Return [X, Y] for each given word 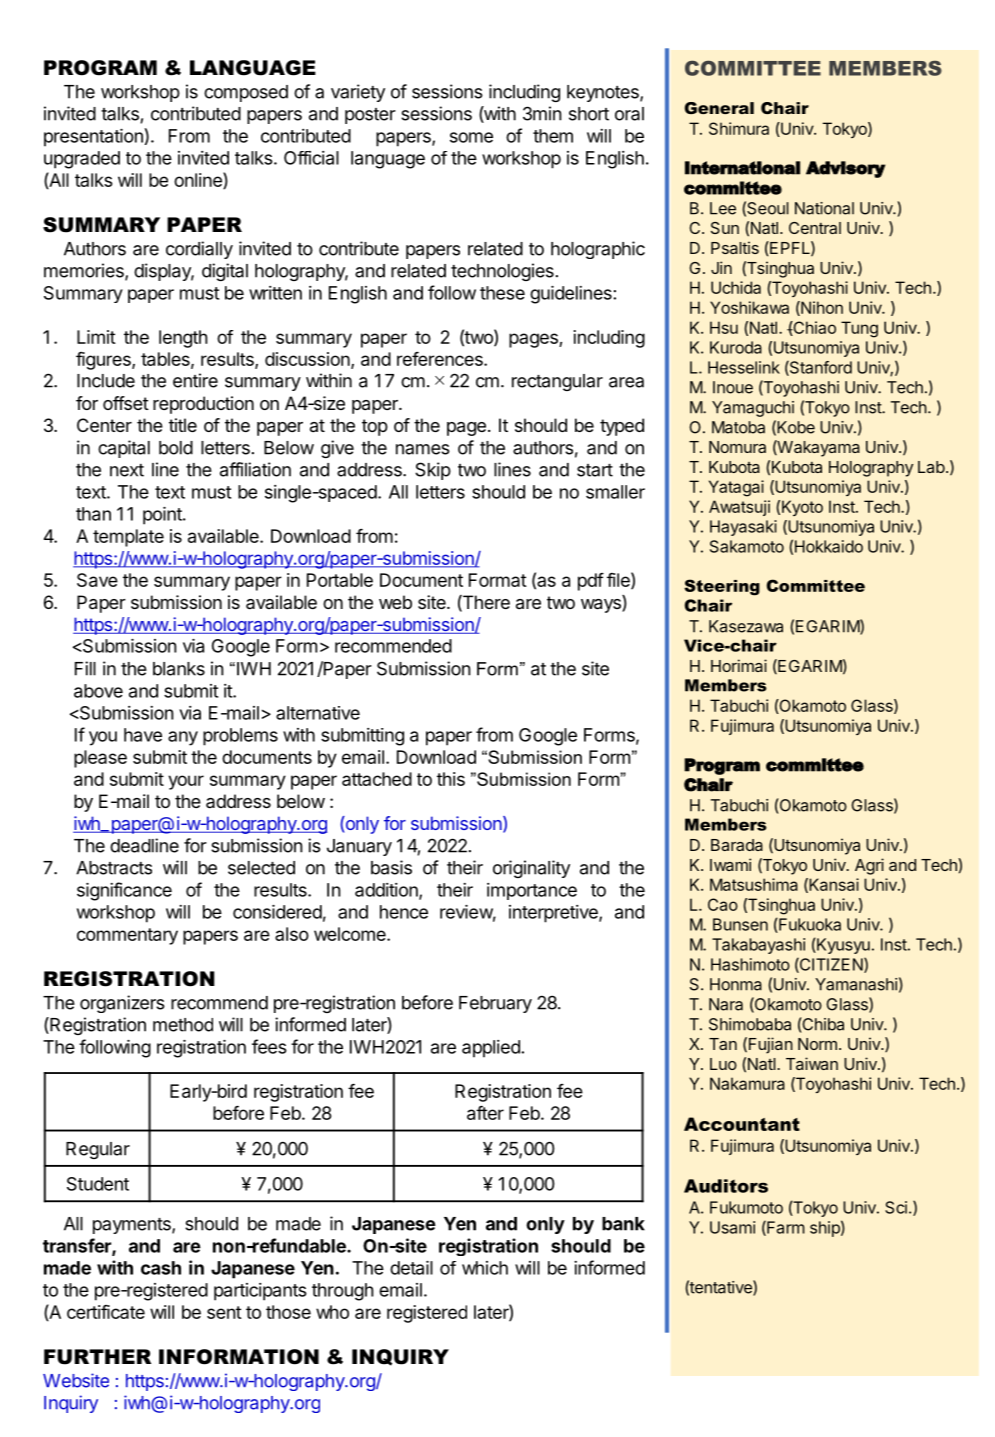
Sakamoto [747, 546]
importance [532, 891]
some [471, 137]
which [485, 1268]
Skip [433, 471]
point [163, 516]
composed [246, 93]
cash [161, 1268]
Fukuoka [809, 925]
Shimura [739, 128]
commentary [127, 936]
